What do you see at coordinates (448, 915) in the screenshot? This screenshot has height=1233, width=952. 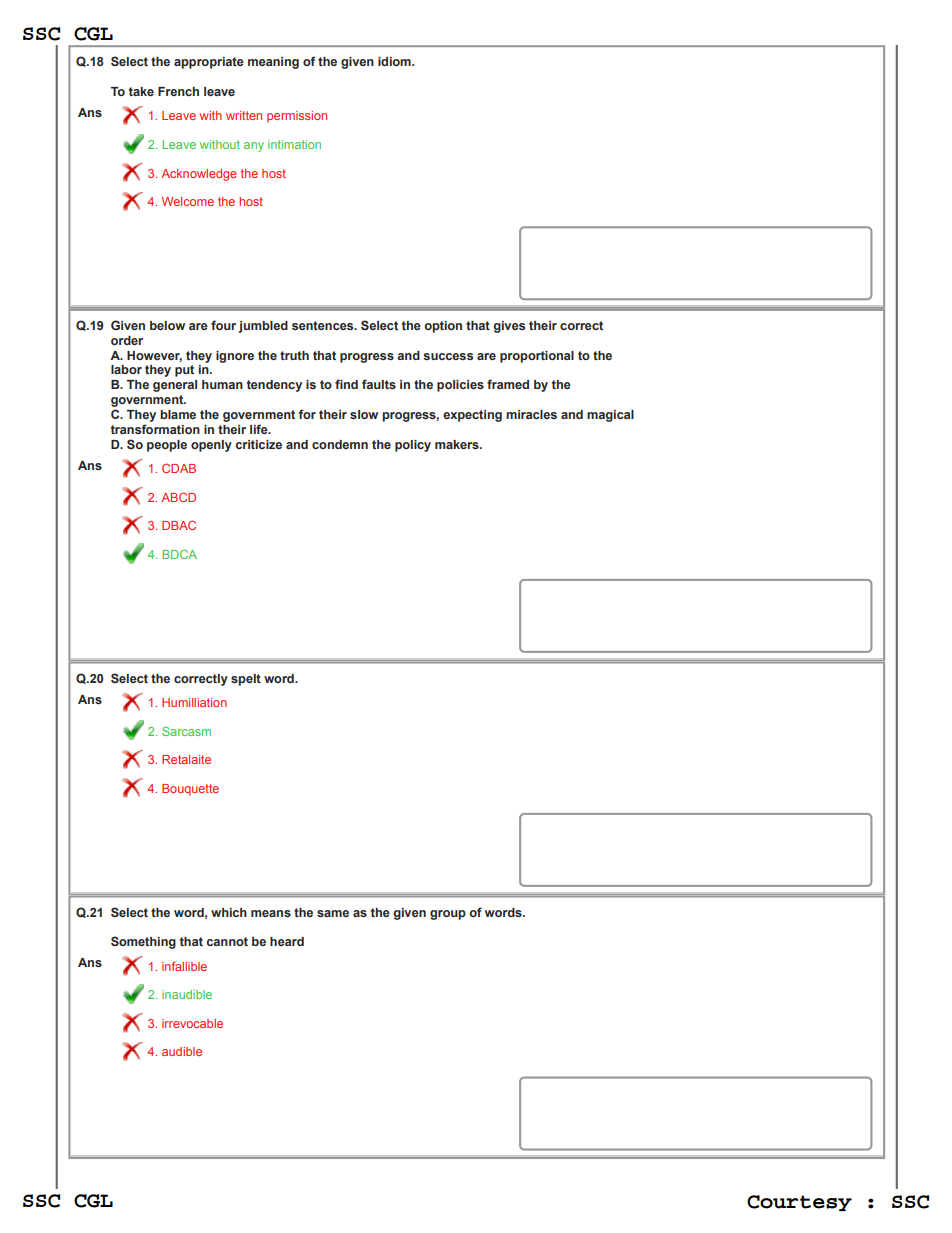 I see `group` at bounding box center [448, 915].
